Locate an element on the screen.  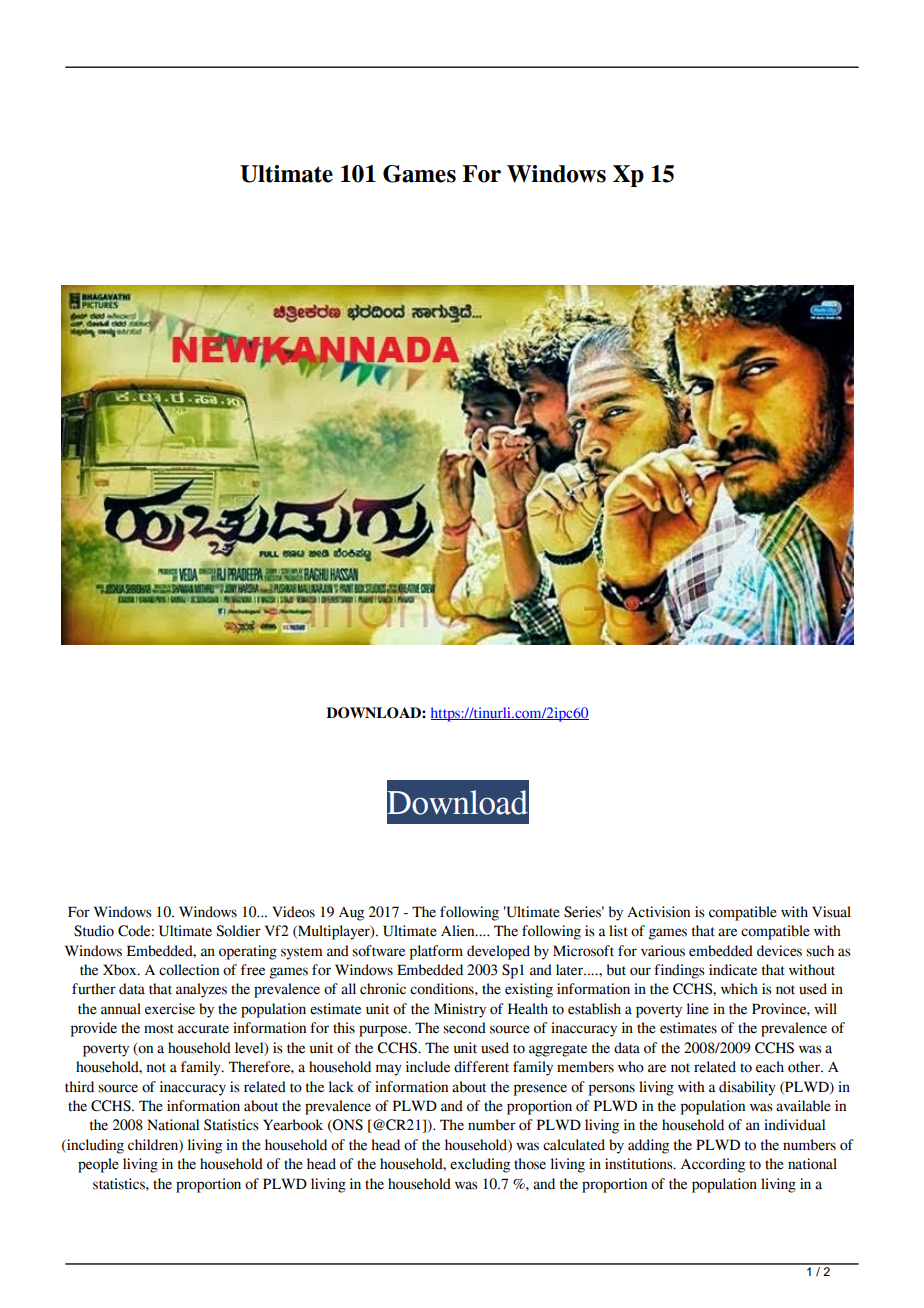
which is located at coordinates (739, 989).
